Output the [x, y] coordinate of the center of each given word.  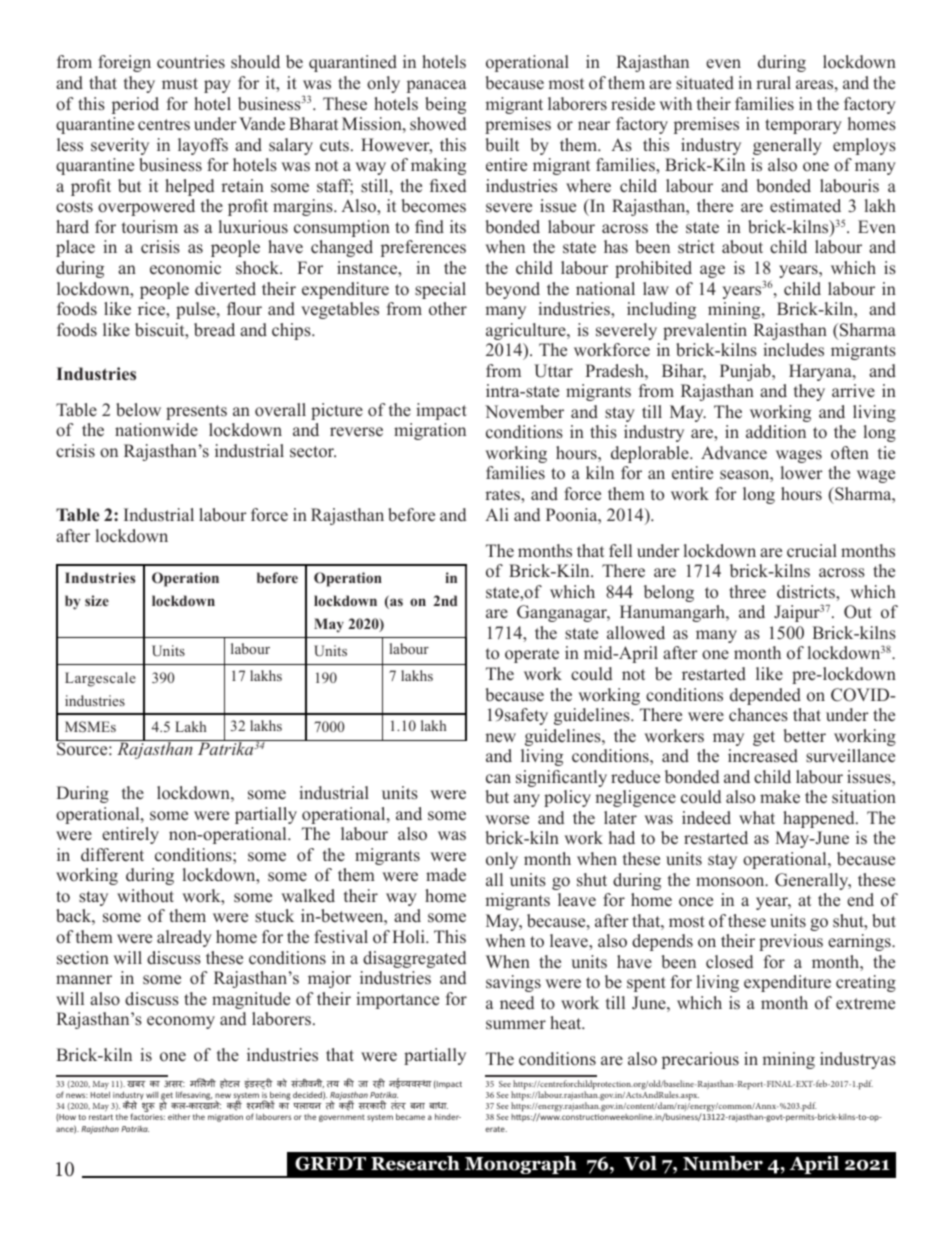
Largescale [100, 679]
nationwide [156, 430]
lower [802, 473]
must [180, 84]
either [179, 1116]
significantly [561, 778]
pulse [197, 310]
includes [793, 350]
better [804, 736]
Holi [409, 936]
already [184, 938]
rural [773, 82]
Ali [497, 514]
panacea [437, 86]
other [448, 309]
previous [791, 942]
